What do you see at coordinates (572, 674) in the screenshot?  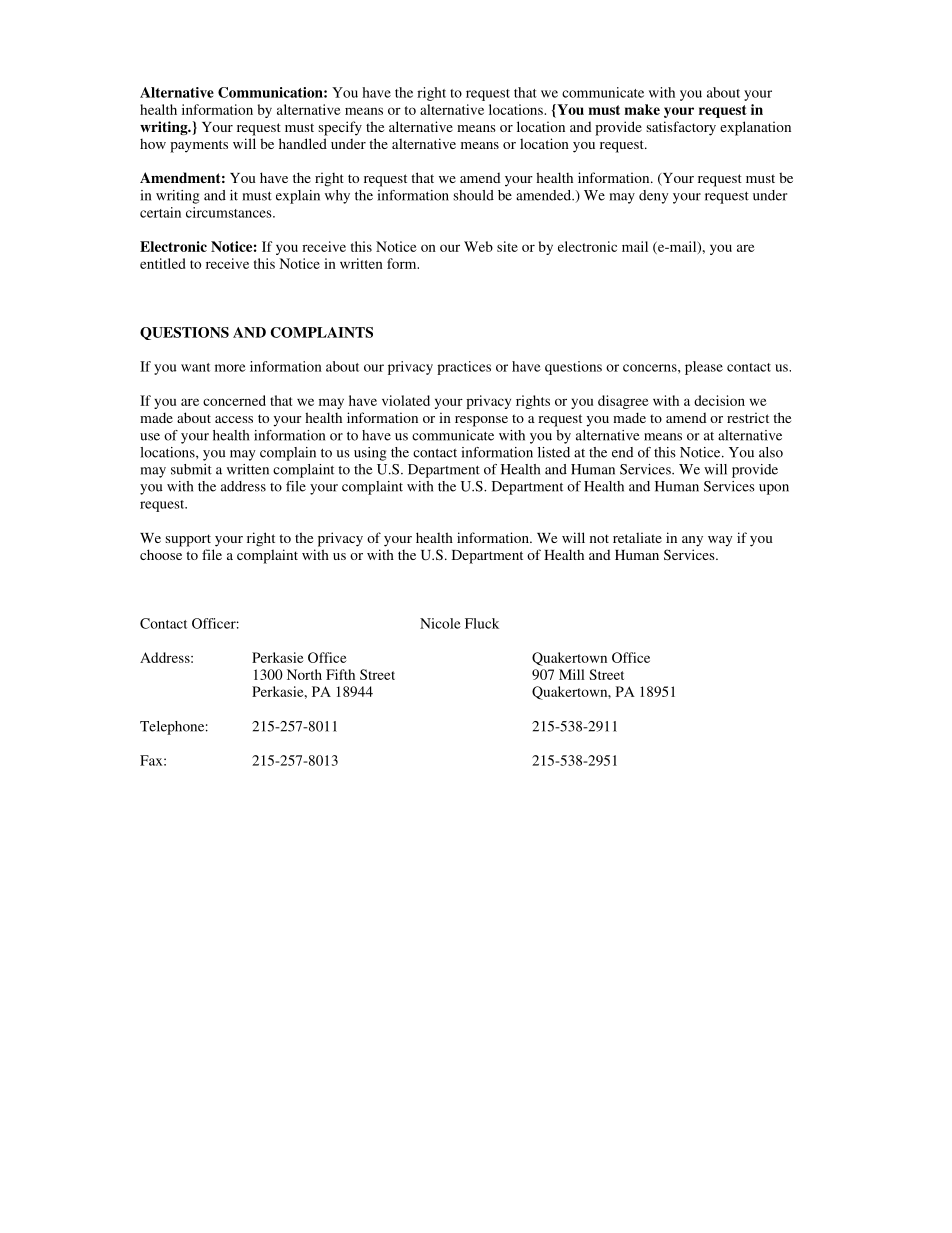 I see `Mill` at bounding box center [572, 674].
